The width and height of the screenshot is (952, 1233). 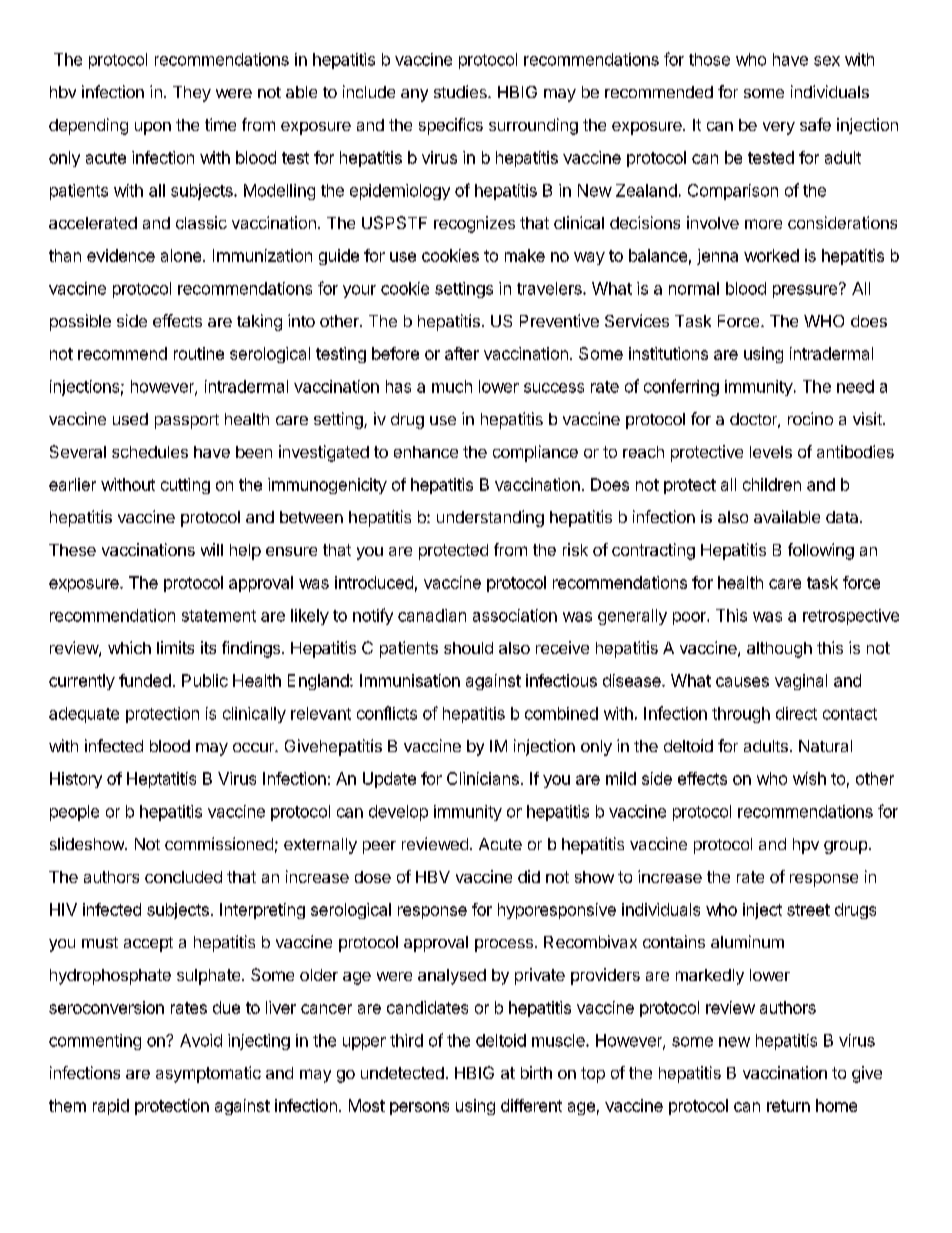 I want to click on very, so click(x=779, y=128).
